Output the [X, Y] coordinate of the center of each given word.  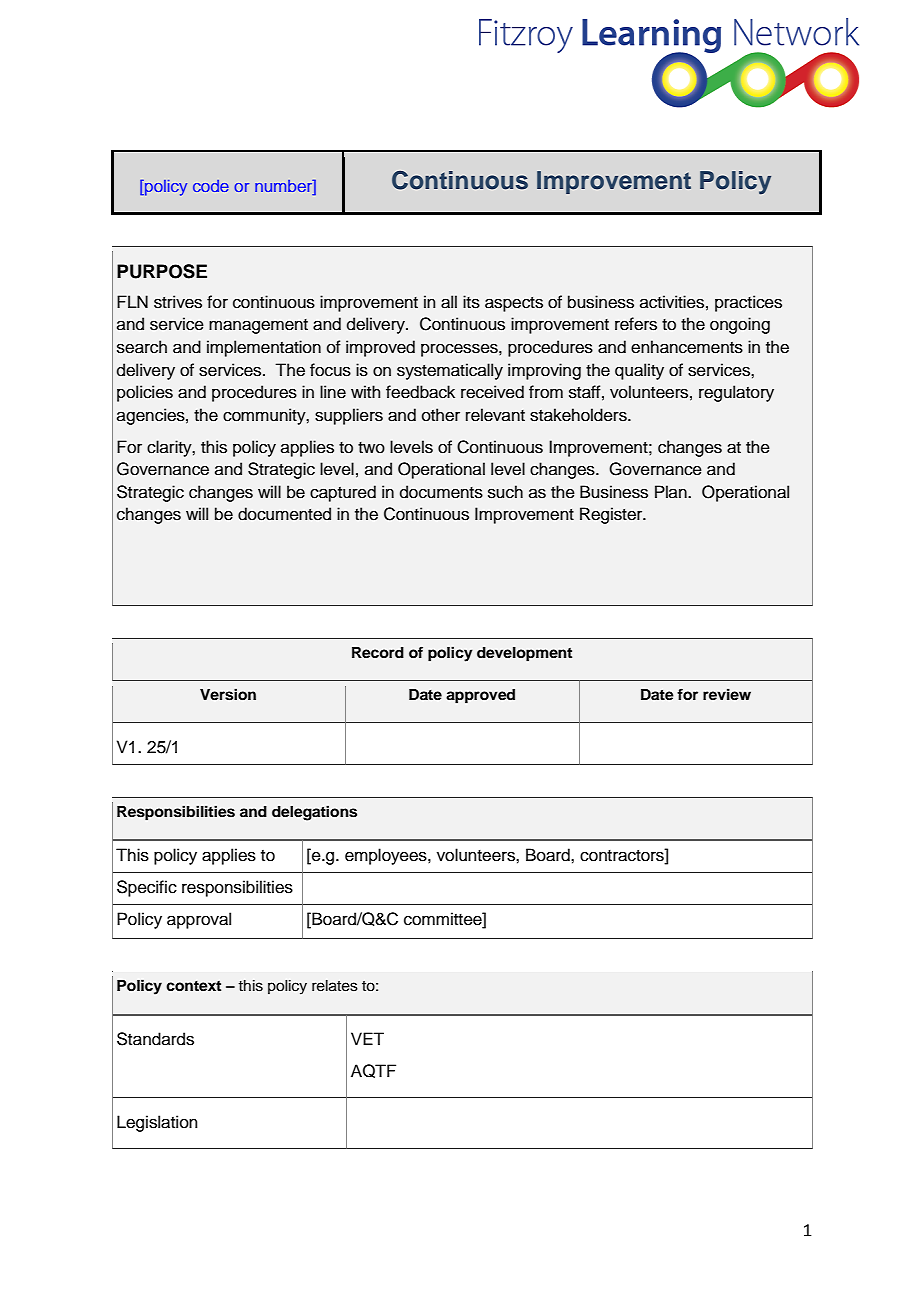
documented [284, 514]
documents [441, 492]
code [211, 186]
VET [367, 1038]
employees [387, 856]
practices [748, 303]
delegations [314, 813]
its [471, 302]
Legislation [157, 1123]
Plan [672, 491]
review [727, 694]
